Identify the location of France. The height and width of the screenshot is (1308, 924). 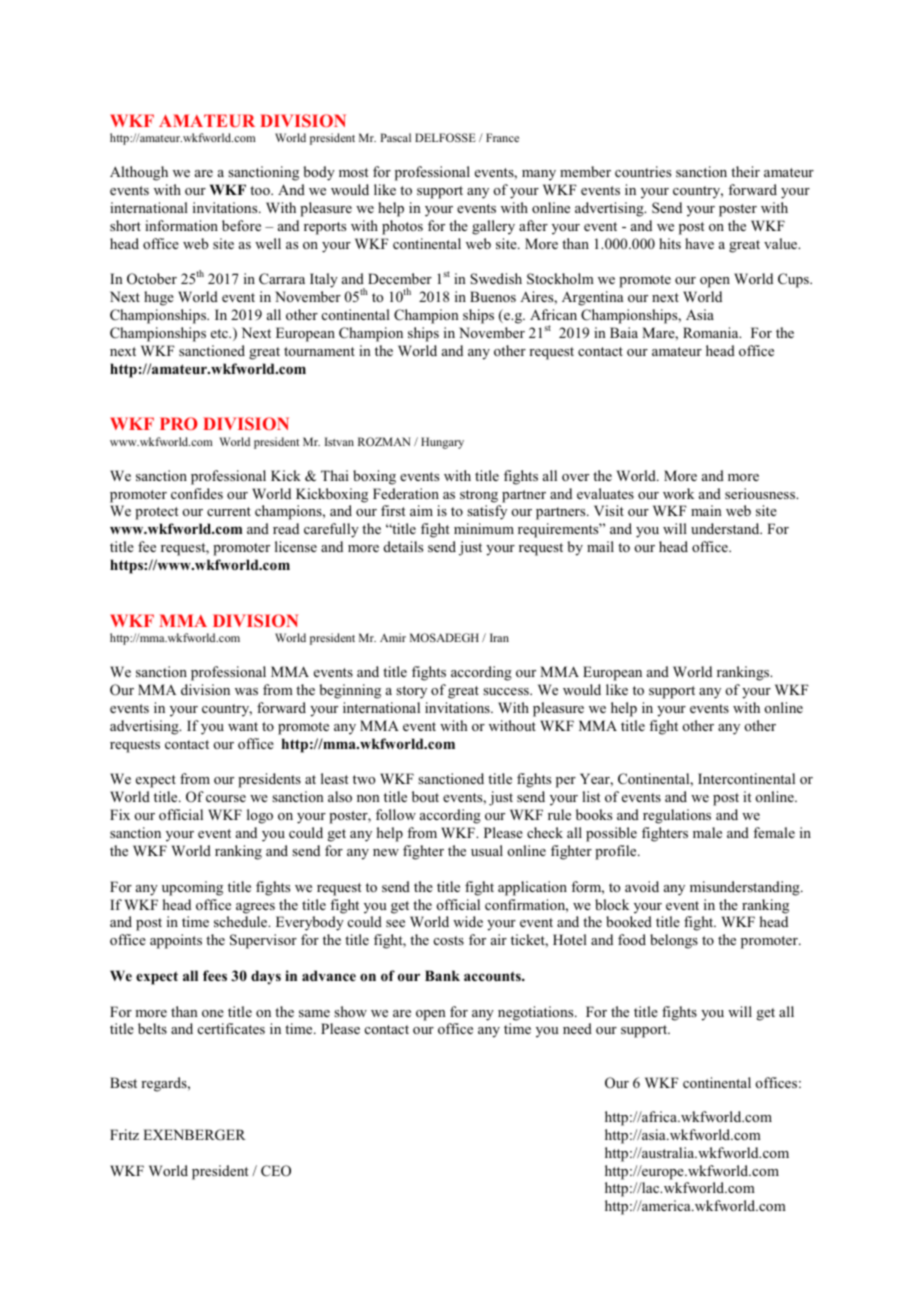
(502, 137).
